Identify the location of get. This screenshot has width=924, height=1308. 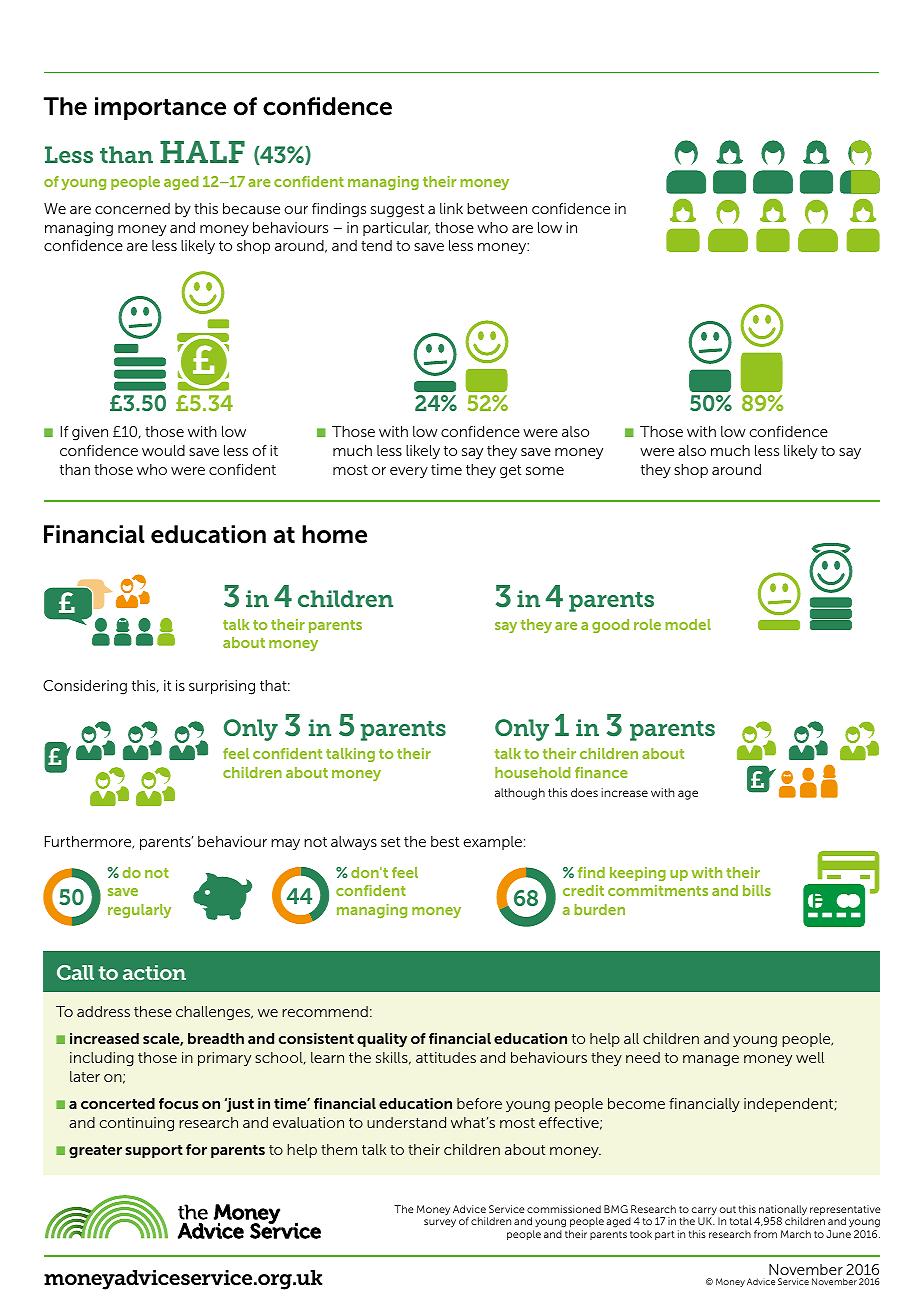
(511, 472).
